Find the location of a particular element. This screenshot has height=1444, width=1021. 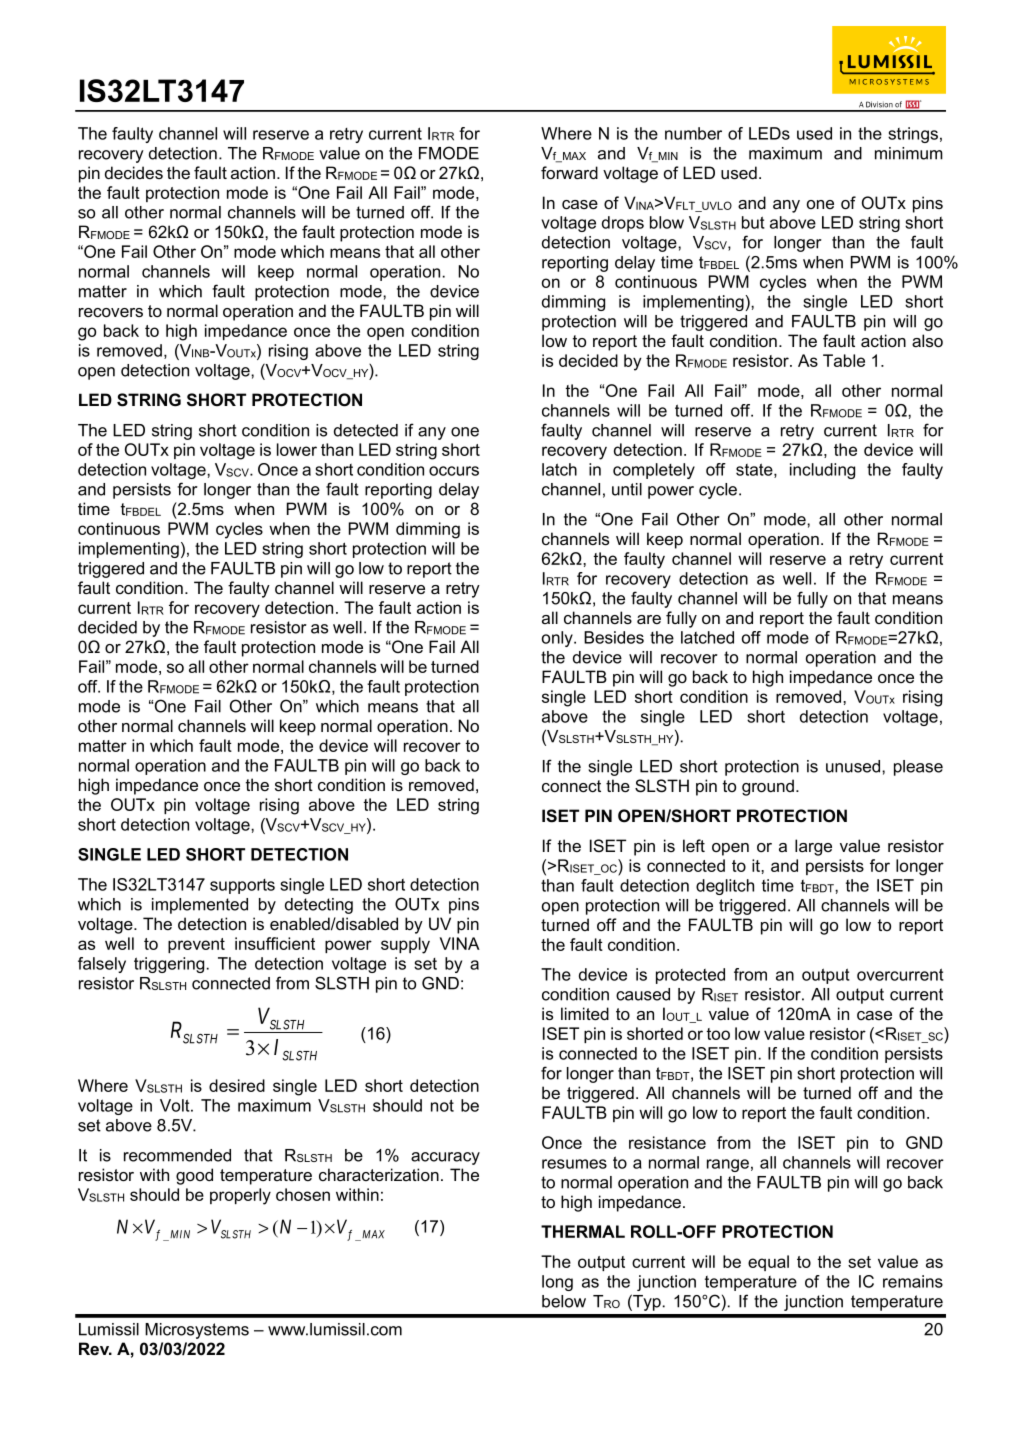

implemented is located at coordinates (200, 906).
